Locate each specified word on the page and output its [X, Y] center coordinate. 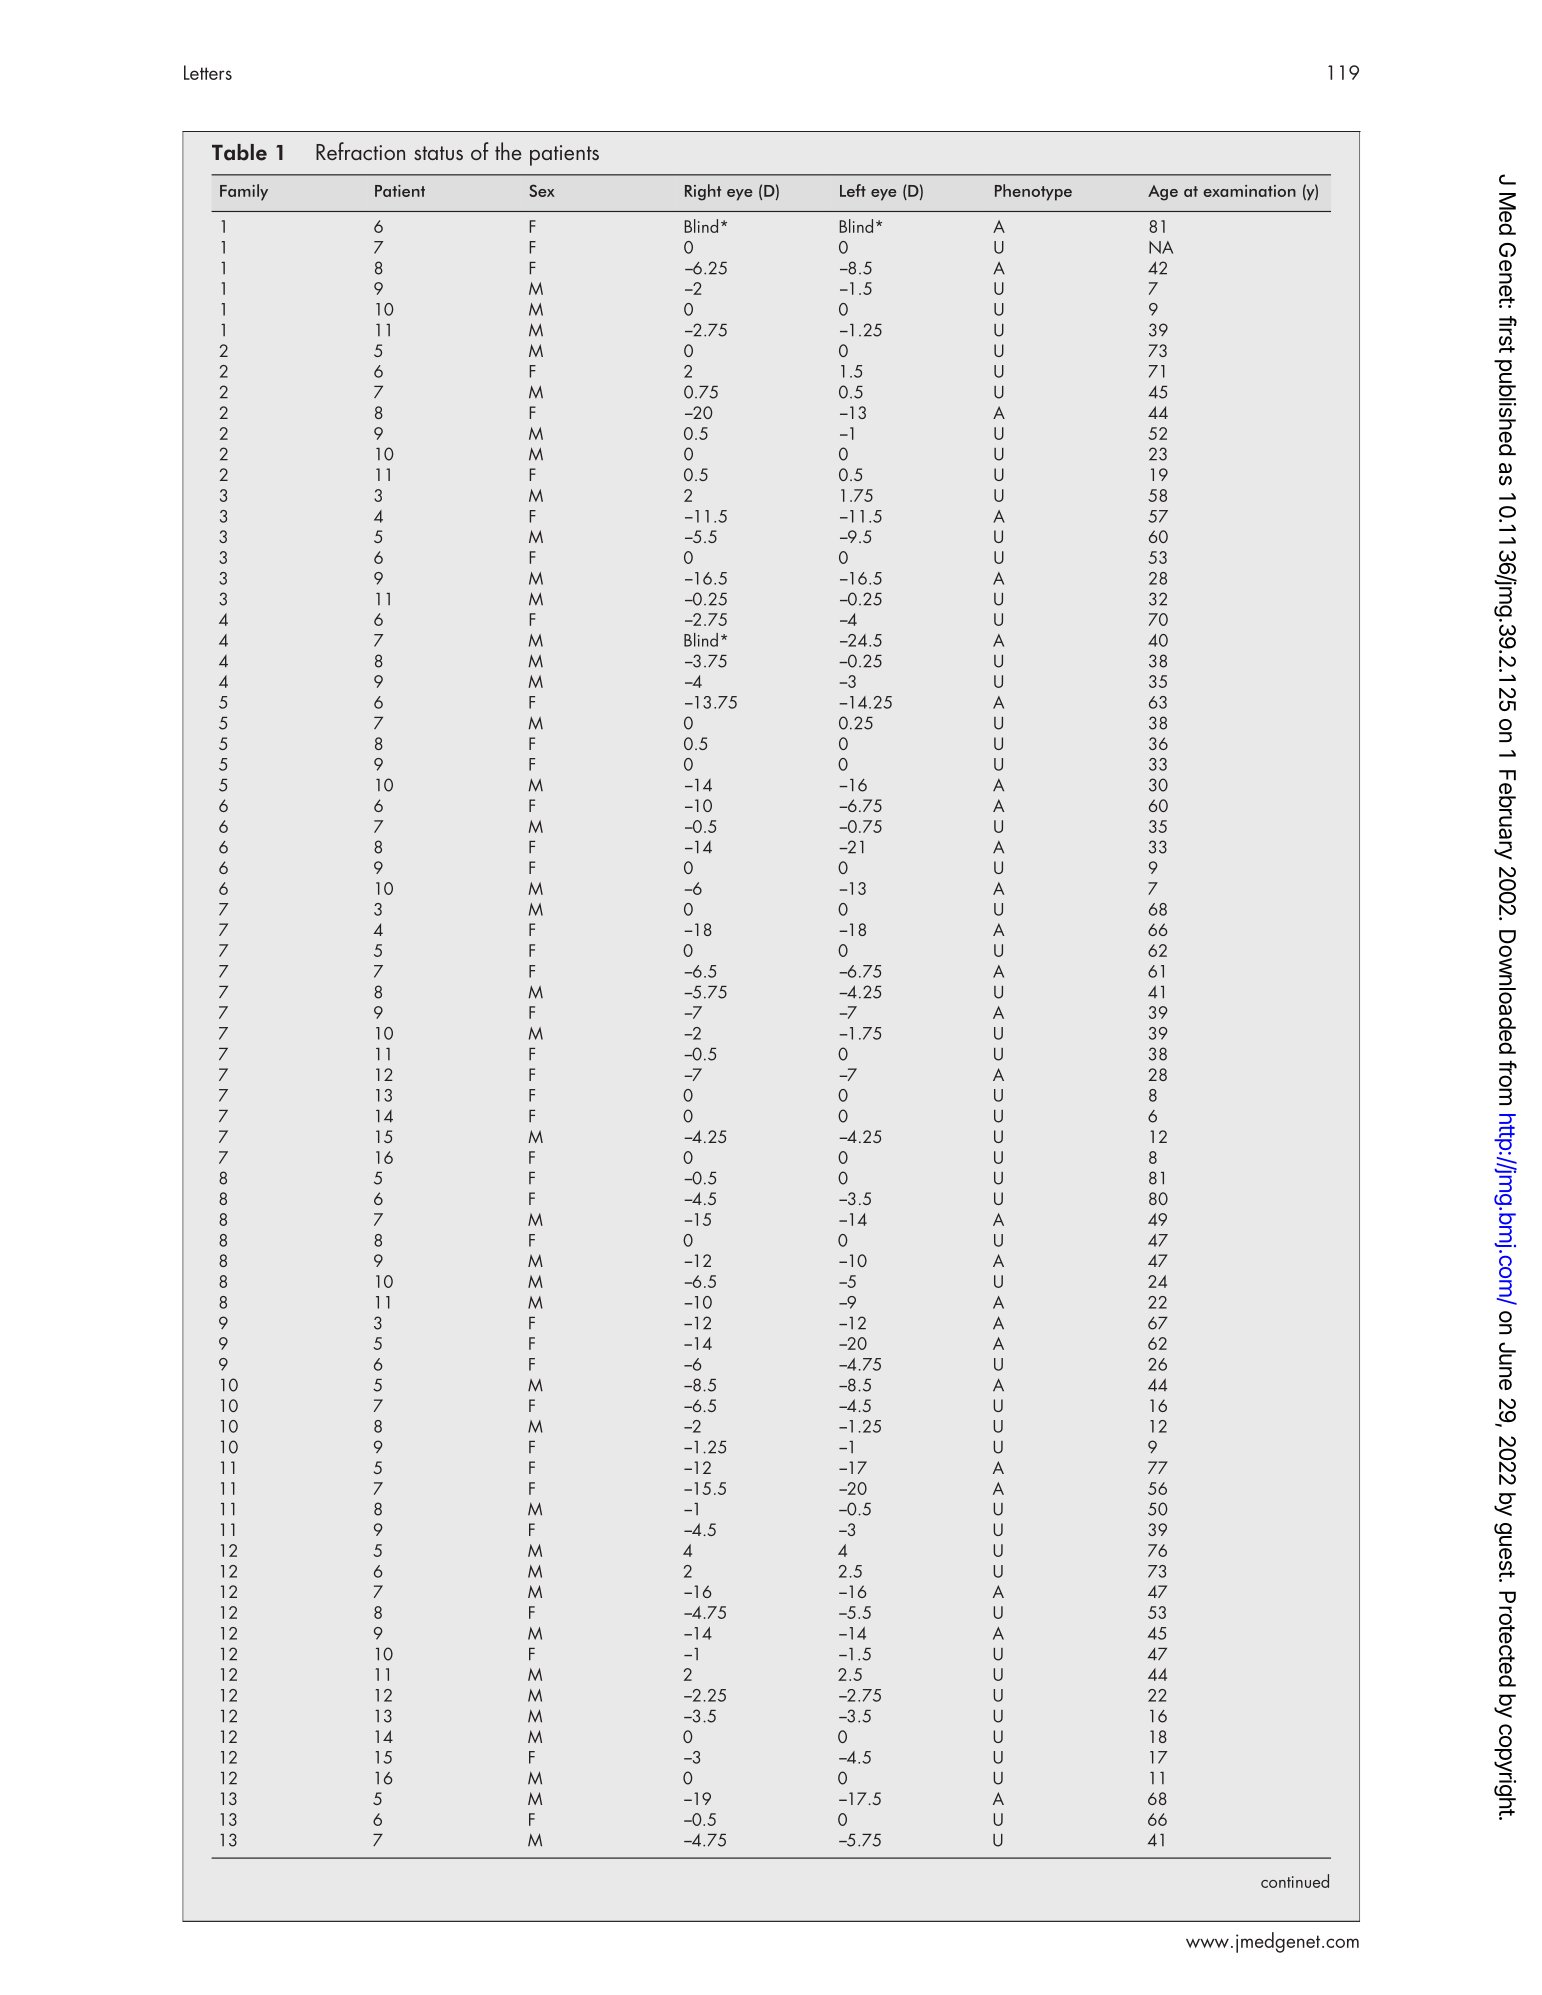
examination [1249, 191]
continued [1295, 1881]
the [508, 151]
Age [1163, 193]
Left [853, 190]
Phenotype [1033, 192]
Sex [542, 190]
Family [244, 192]
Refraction [360, 151]
